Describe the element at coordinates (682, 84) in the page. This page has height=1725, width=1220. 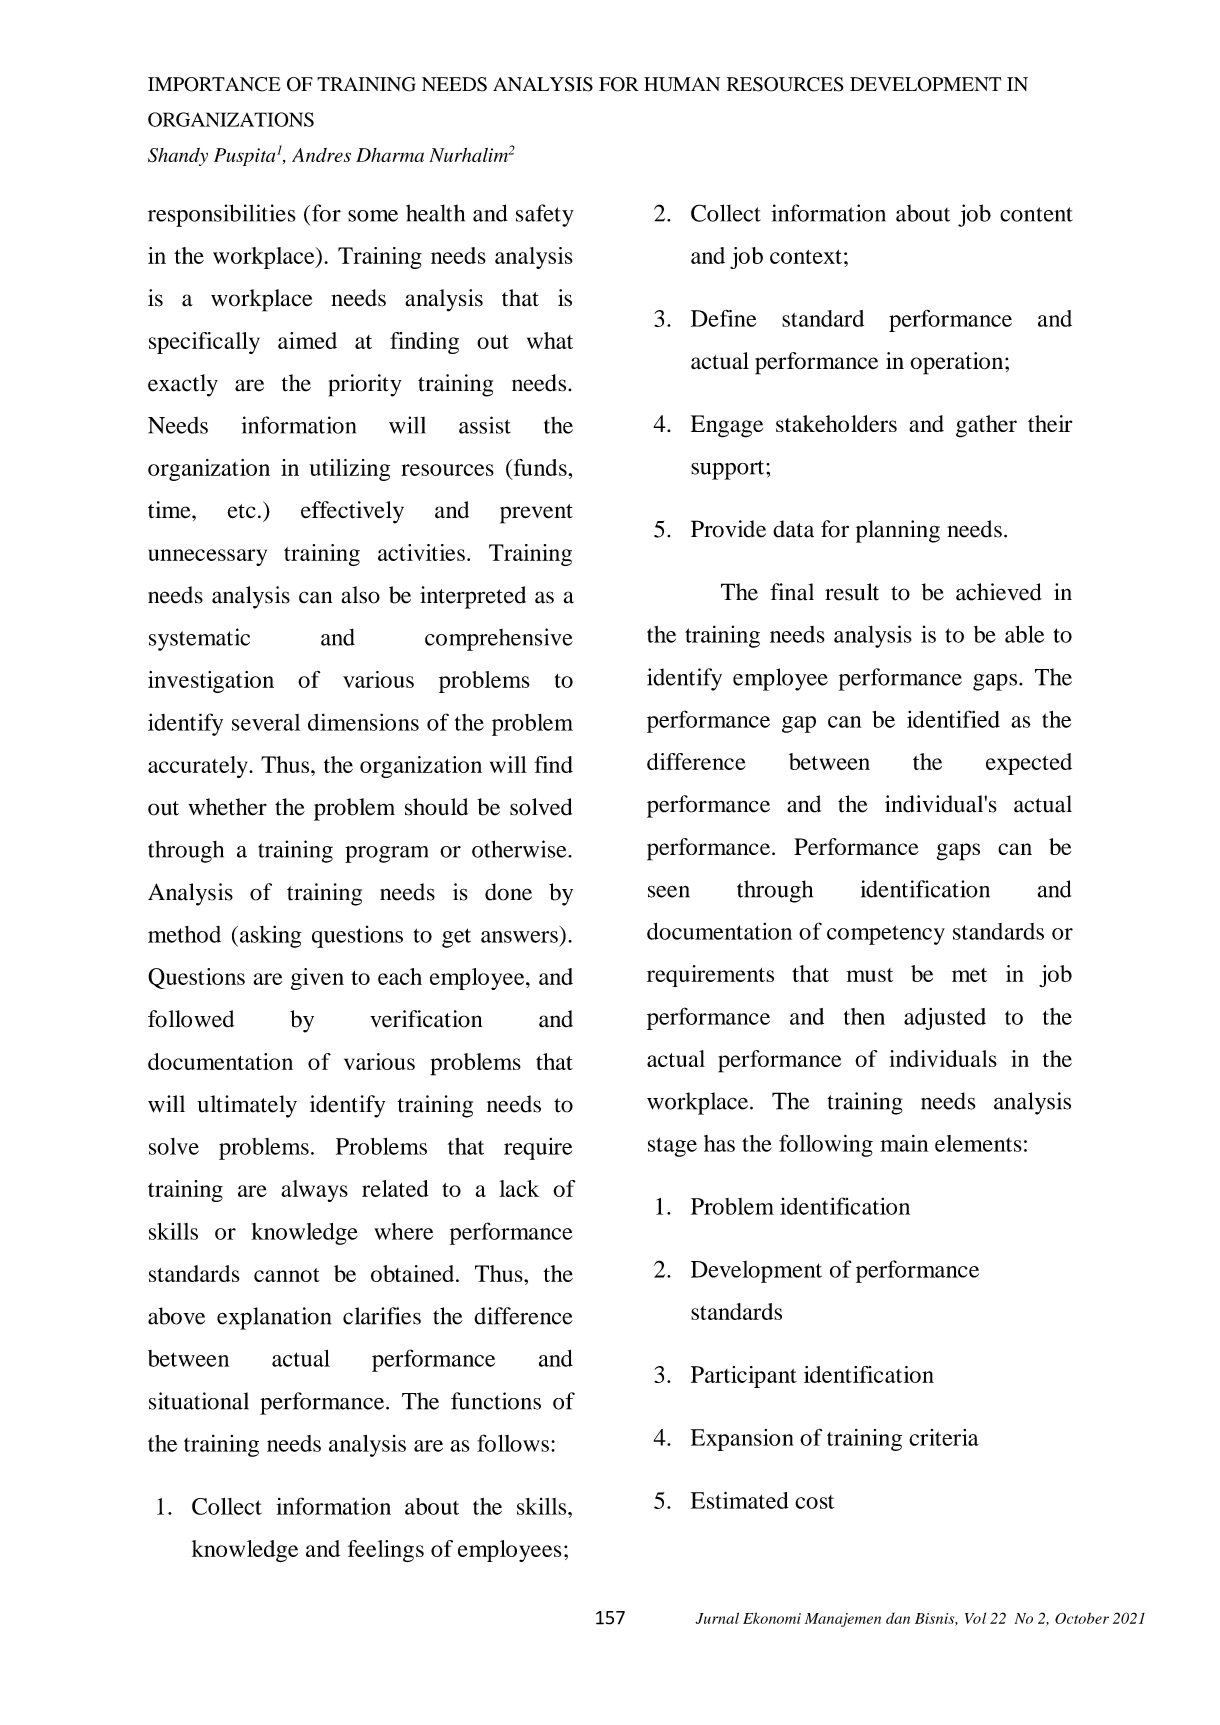
I see `HUMAN` at that location.
